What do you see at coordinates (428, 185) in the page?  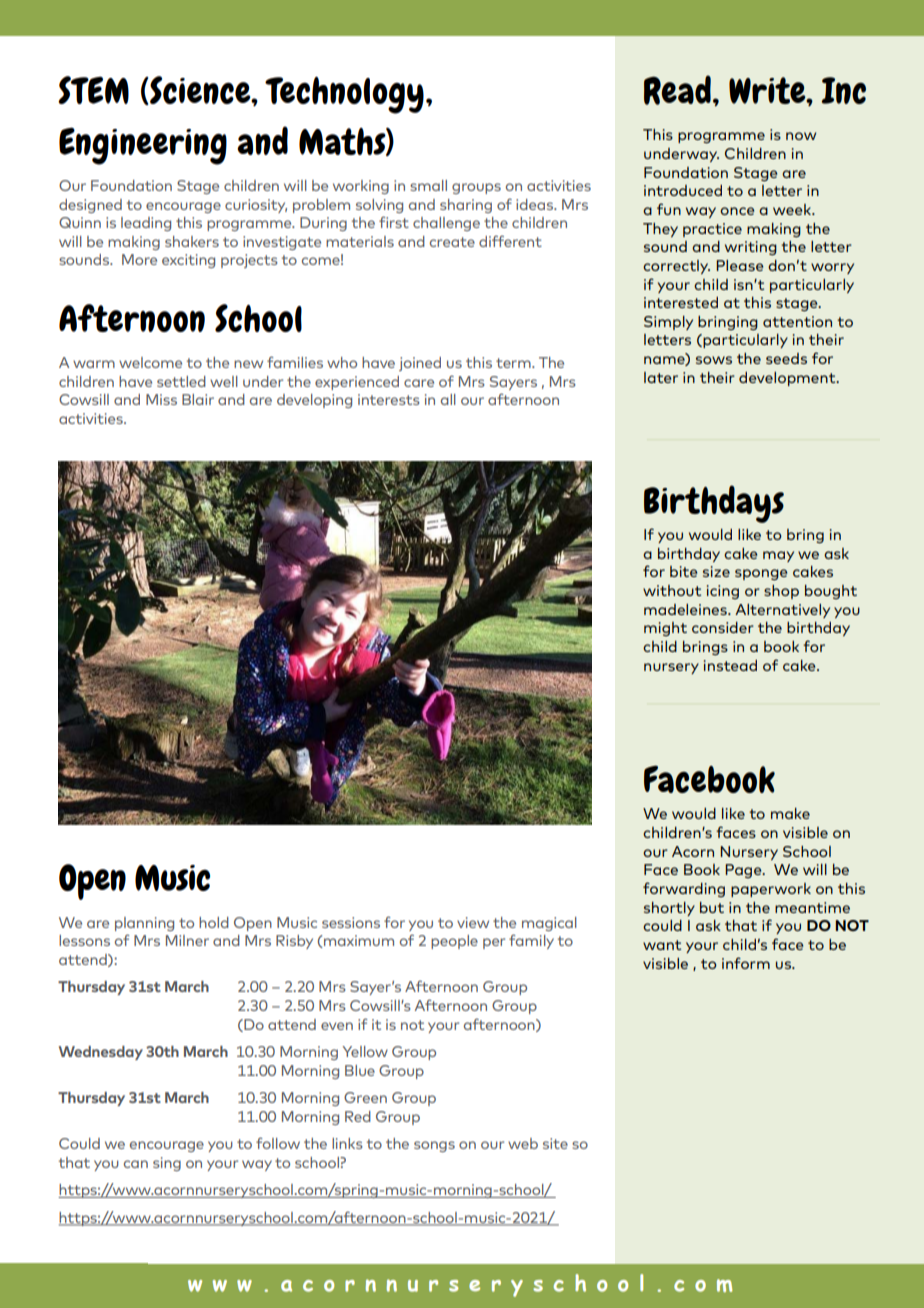 I see `small` at bounding box center [428, 185].
